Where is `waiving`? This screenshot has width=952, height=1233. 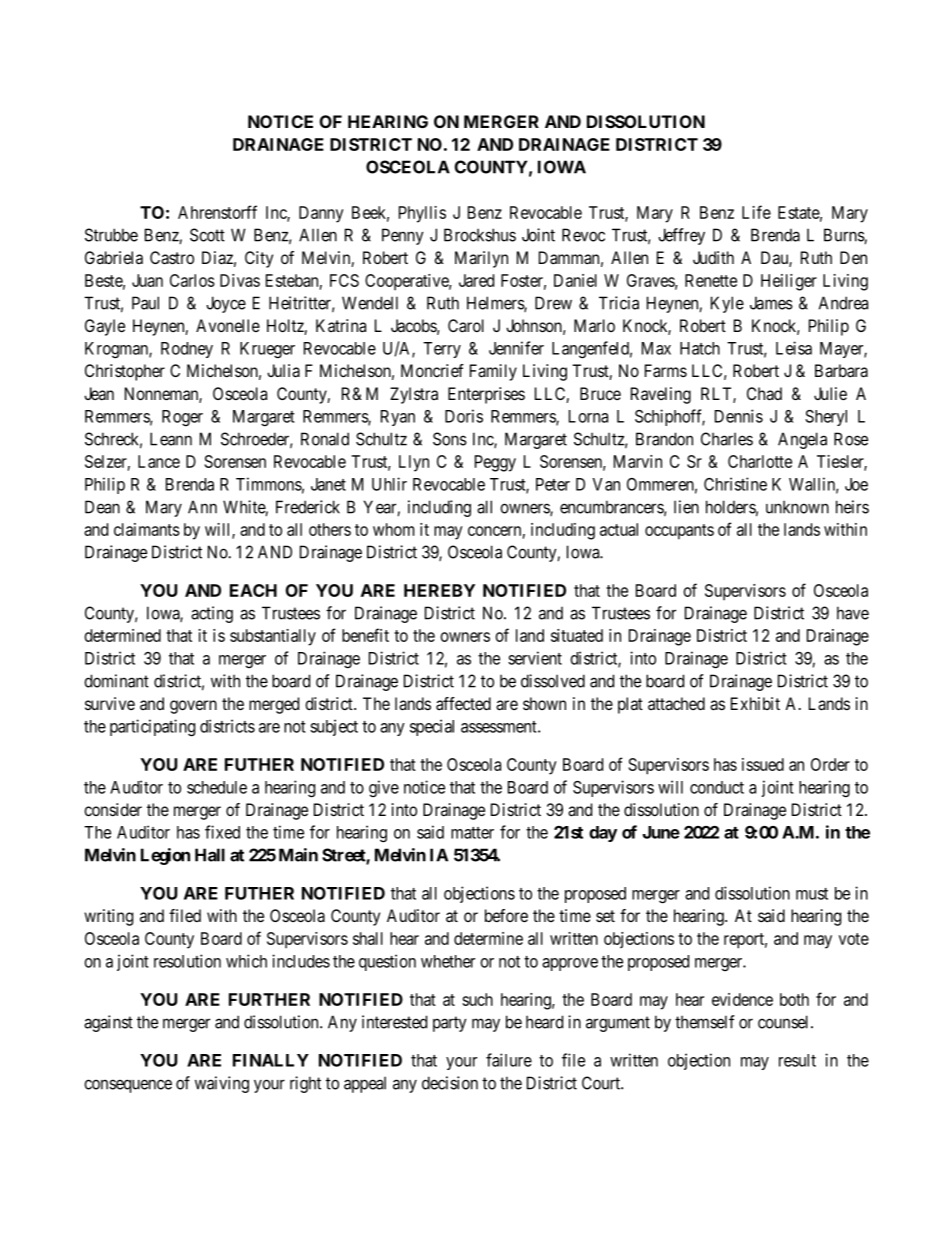
waiving is located at coordinates (222, 1084).
